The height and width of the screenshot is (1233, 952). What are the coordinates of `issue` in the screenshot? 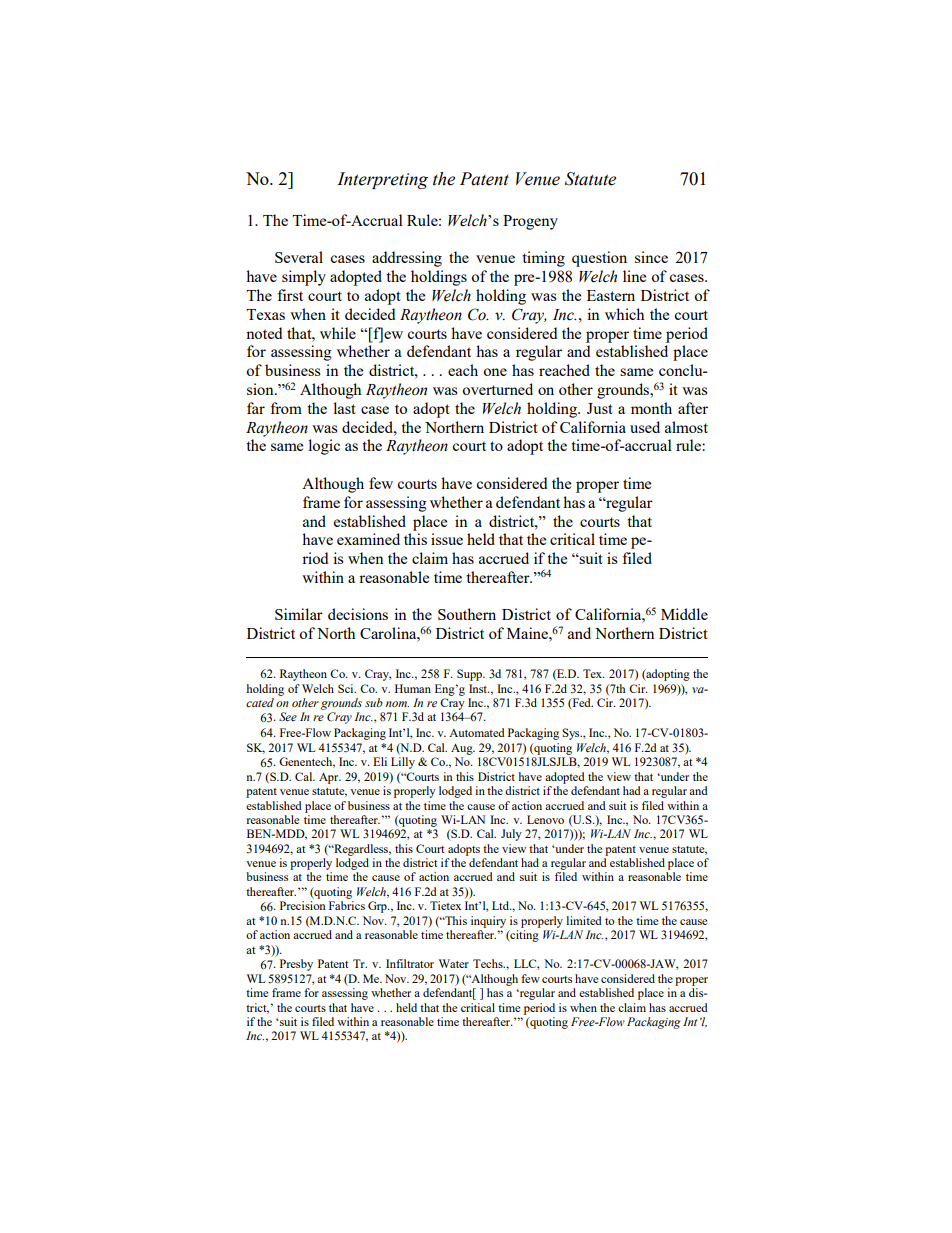 It's located at (447, 539).
